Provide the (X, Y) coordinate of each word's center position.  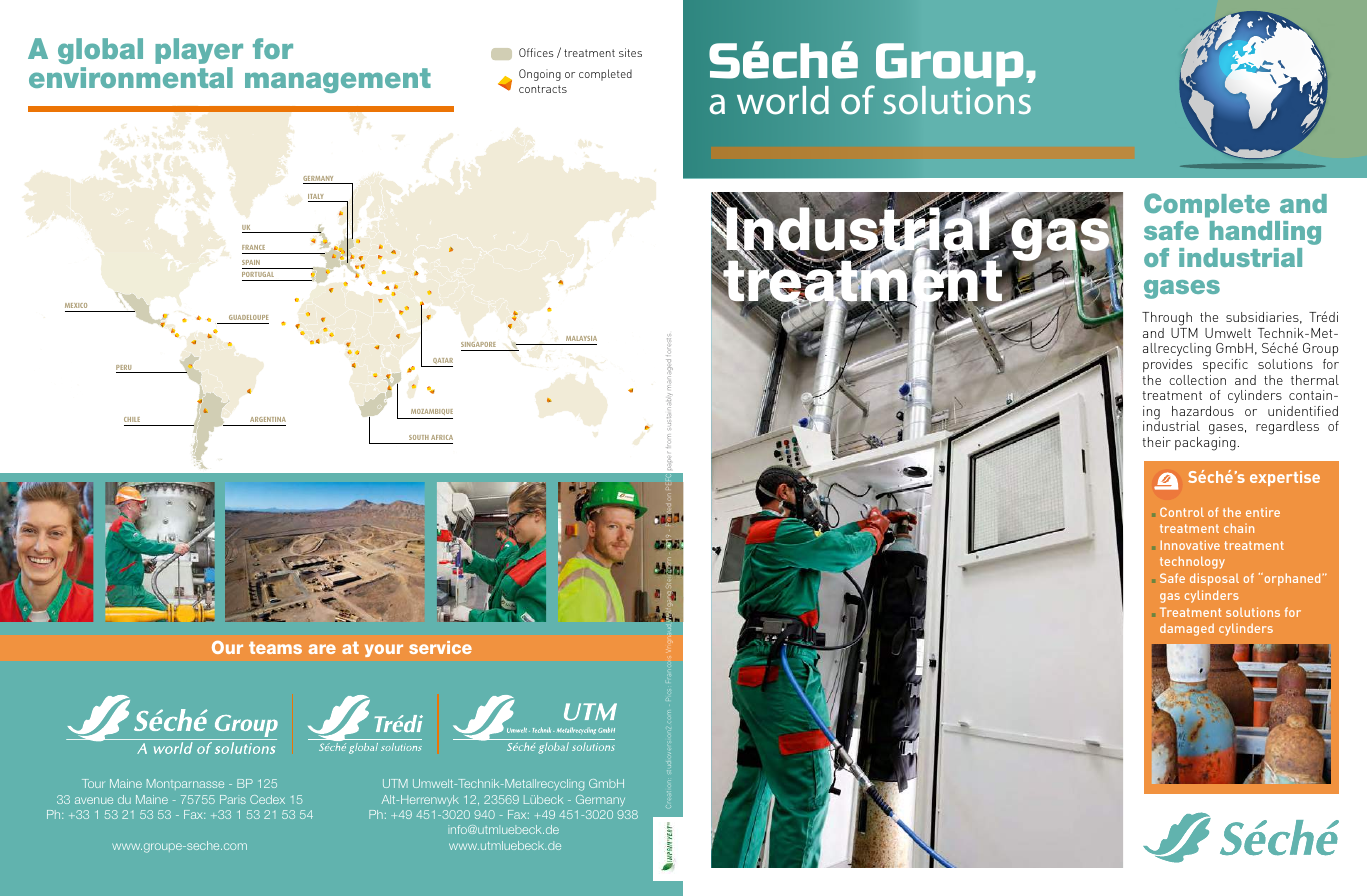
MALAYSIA (581, 338)
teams (275, 648)
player (199, 51)
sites (630, 52)
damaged (1187, 629)
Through (1167, 320)
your (384, 650)
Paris (233, 799)
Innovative (1190, 545)
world (783, 100)
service (440, 647)
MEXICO (76, 305)
